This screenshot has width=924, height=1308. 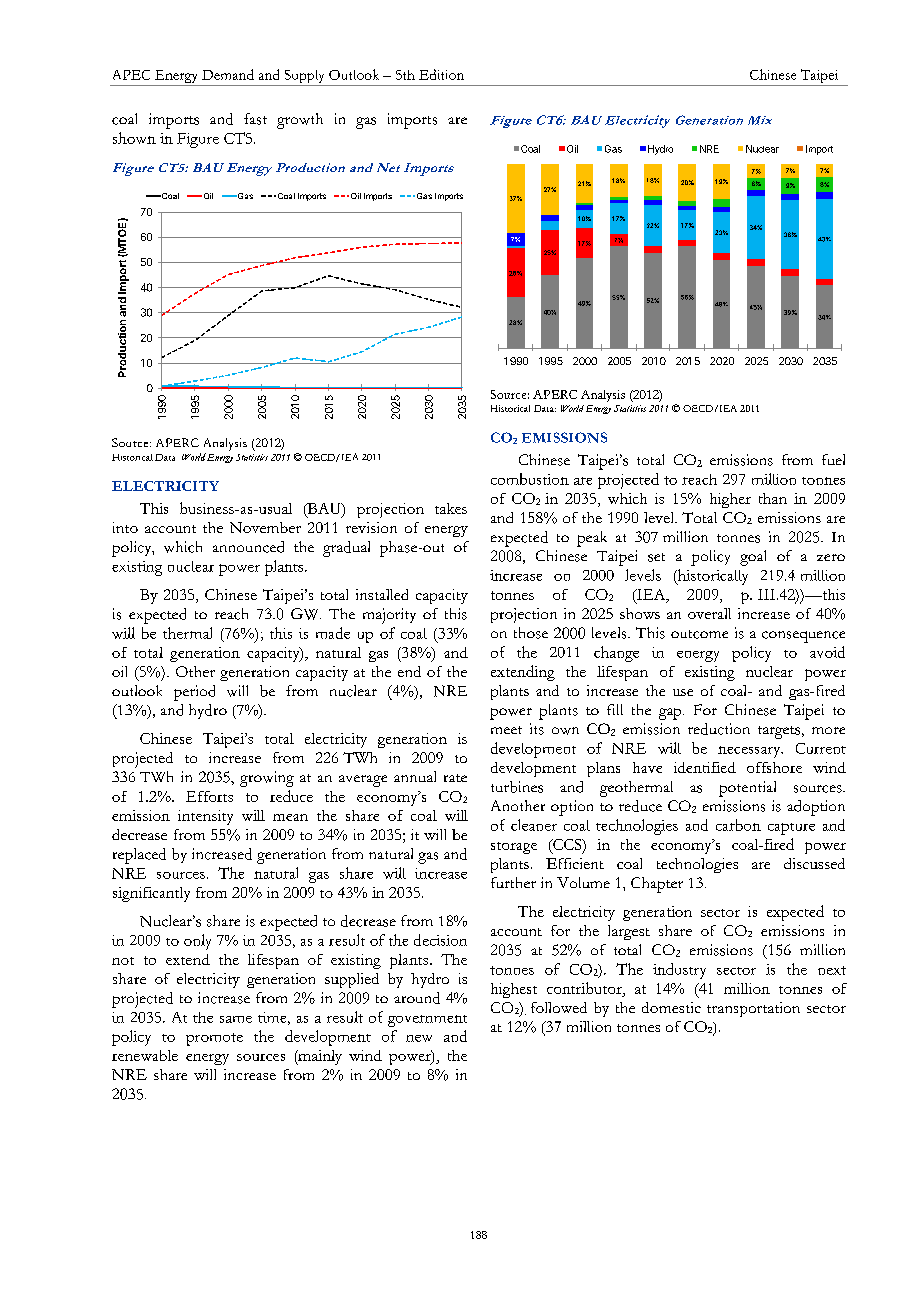 What do you see at coordinates (304, 78) in the screenshot?
I see `Supply` at bounding box center [304, 78].
